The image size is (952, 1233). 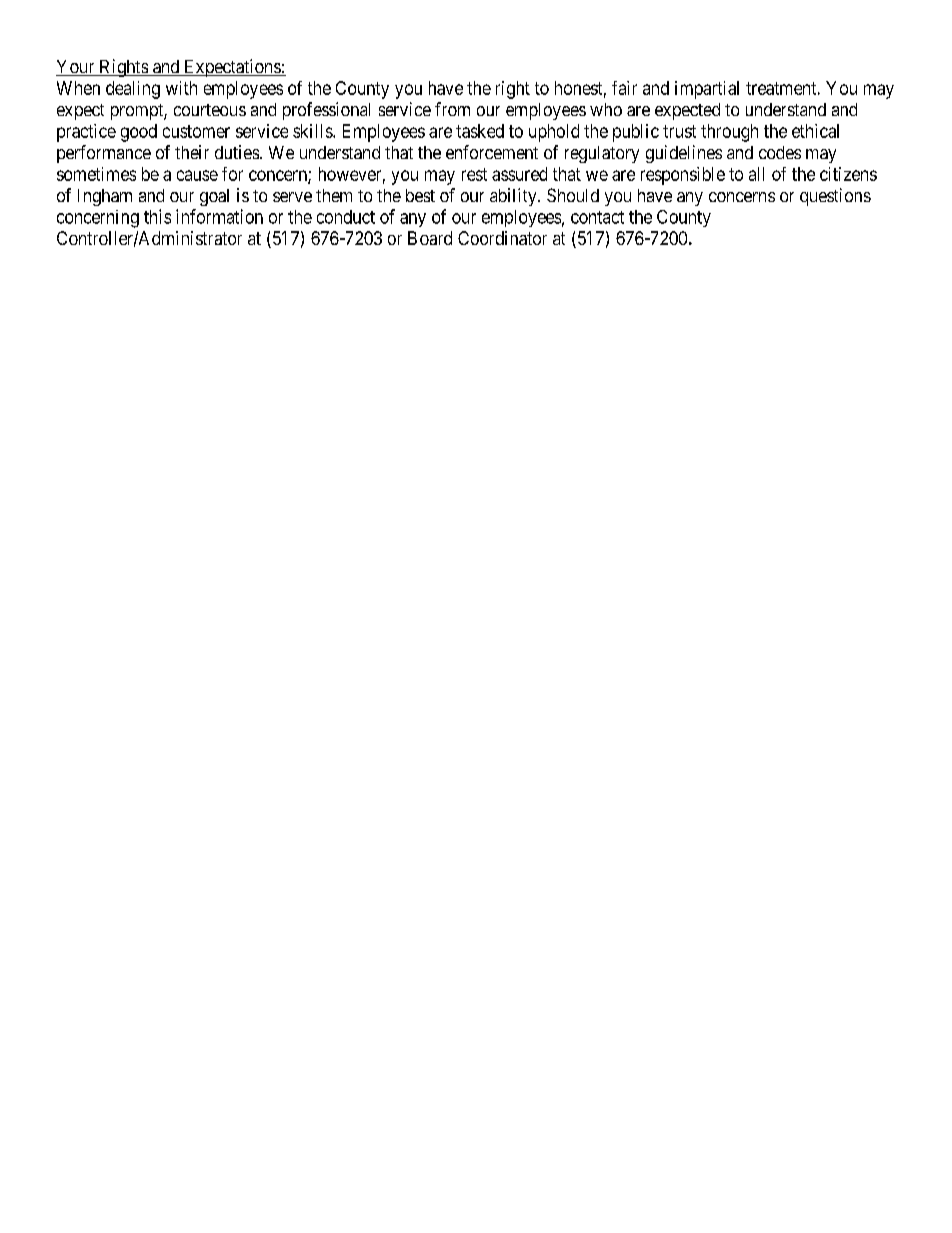 What do you see at coordinates (430, 238) in the screenshot?
I see `Board` at bounding box center [430, 238].
